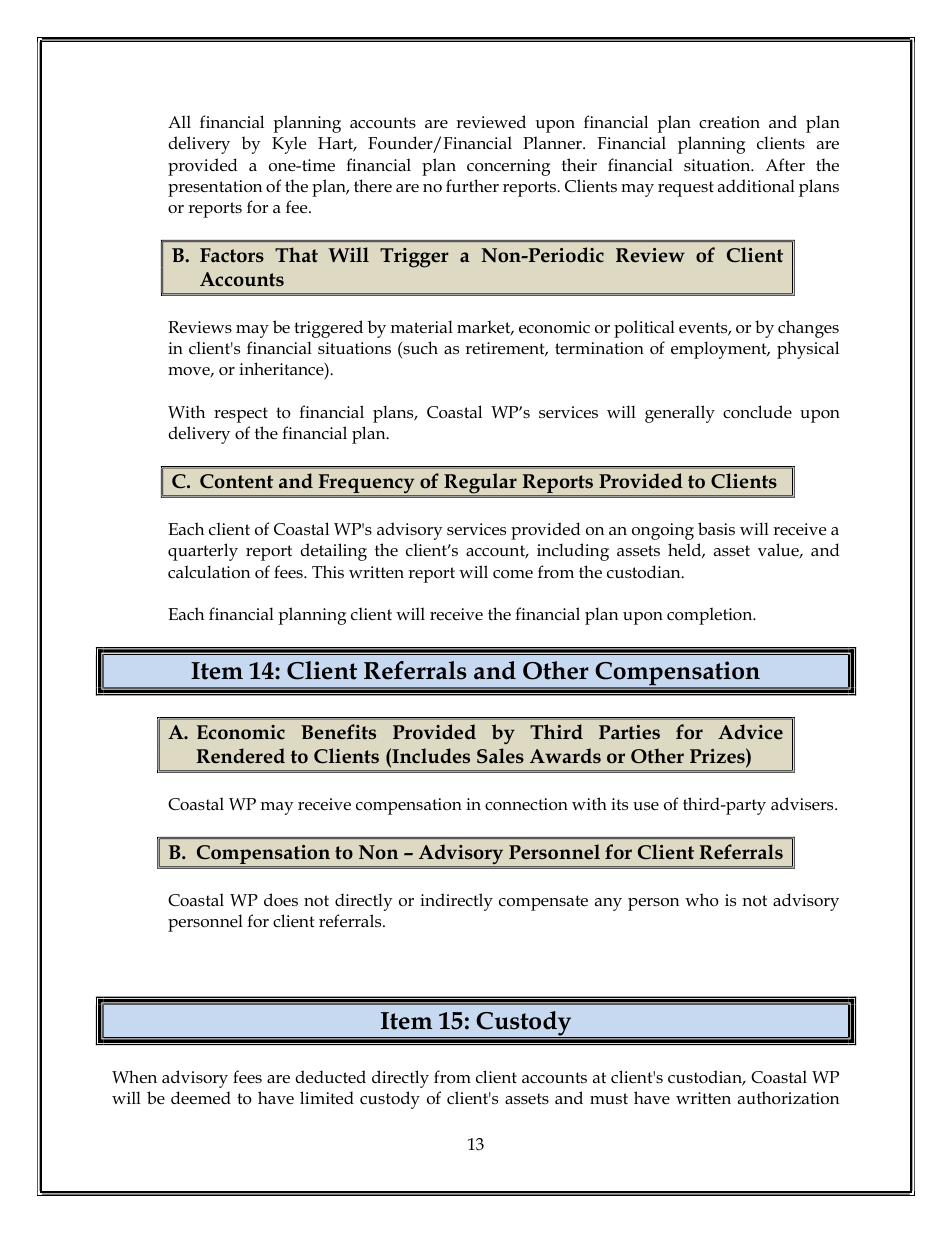 The width and height of the screenshot is (952, 1233). I want to click on deemed, so click(201, 1098).
